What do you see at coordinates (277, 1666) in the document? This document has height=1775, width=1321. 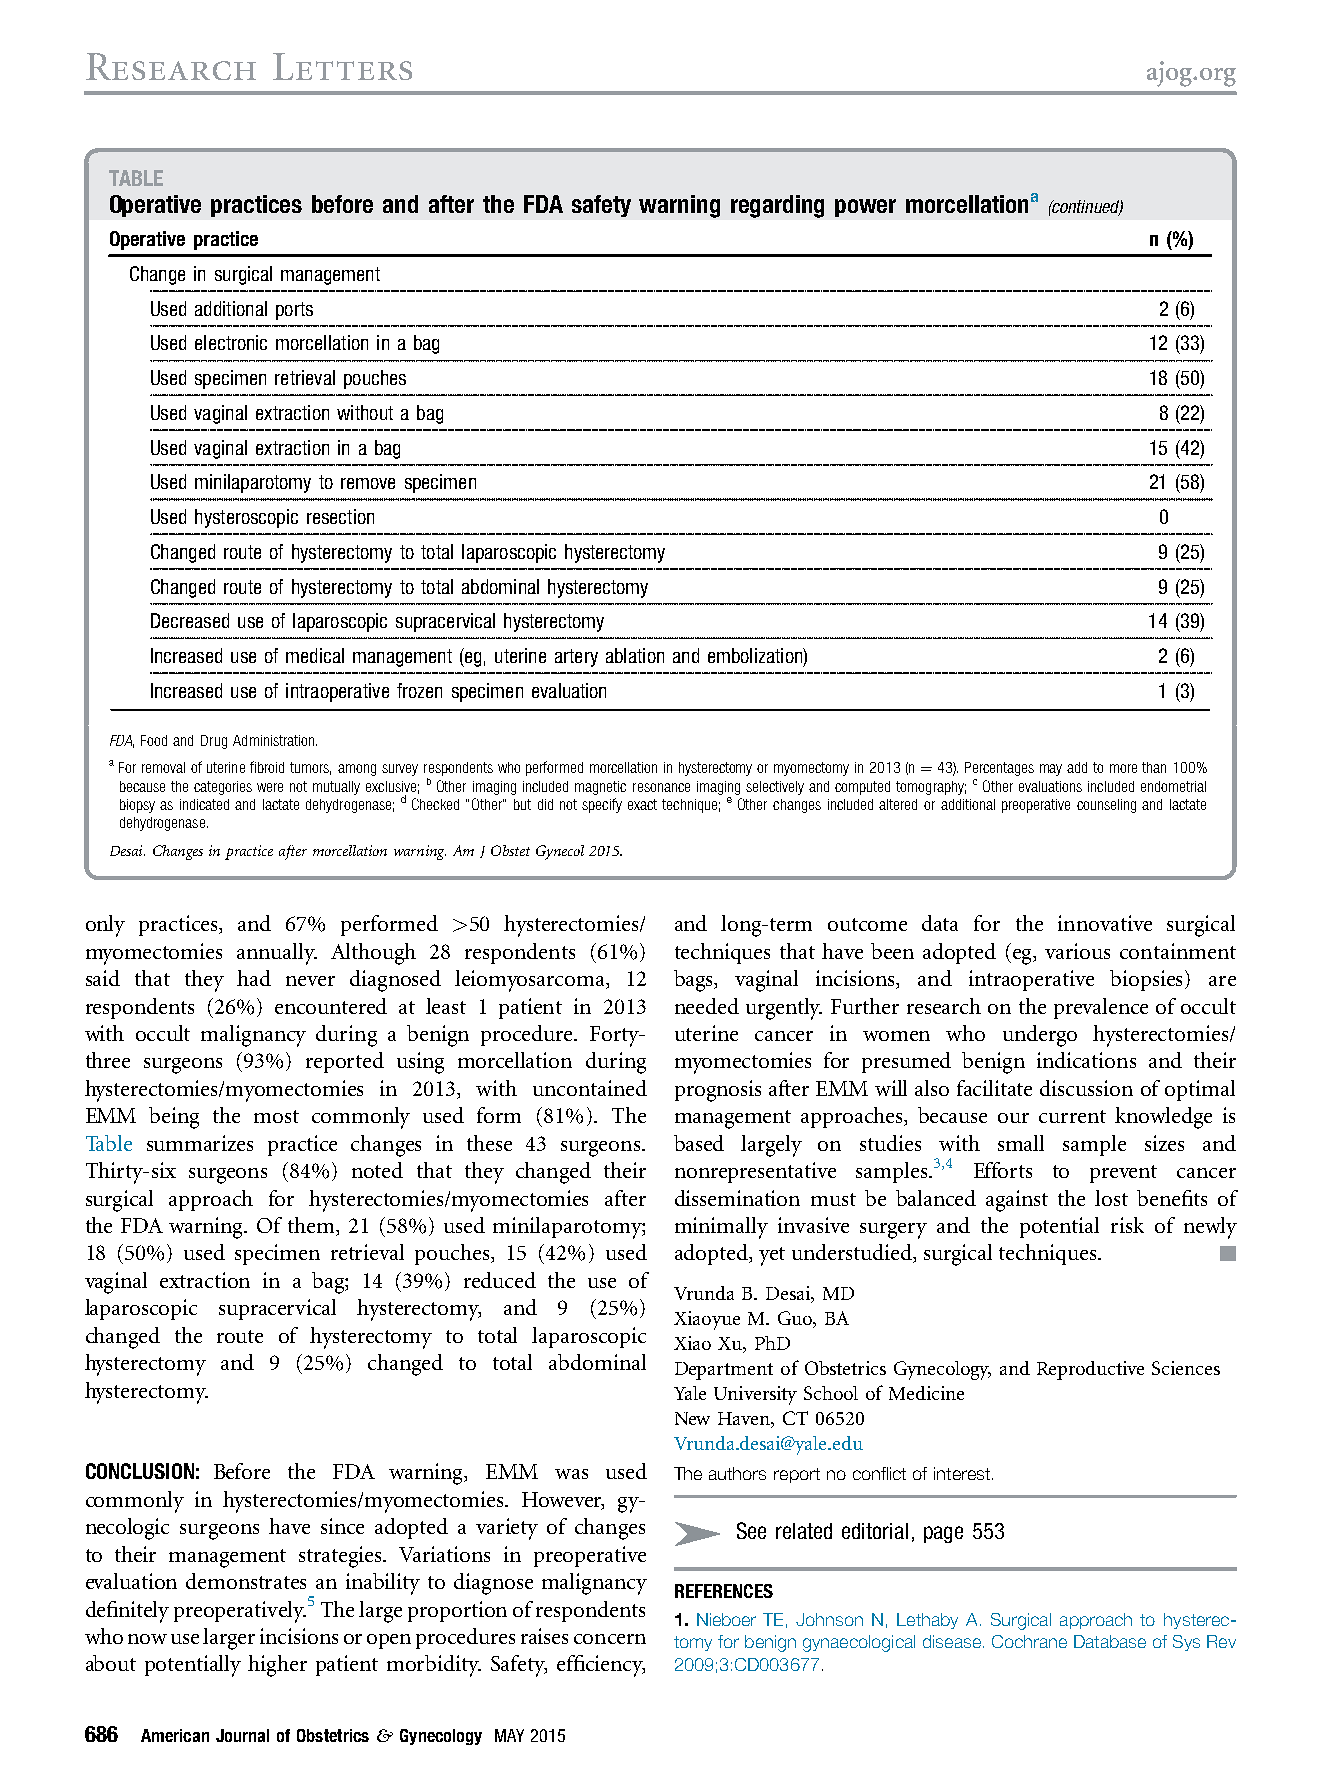 I see `higher` at bounding box center [277, 1666].
